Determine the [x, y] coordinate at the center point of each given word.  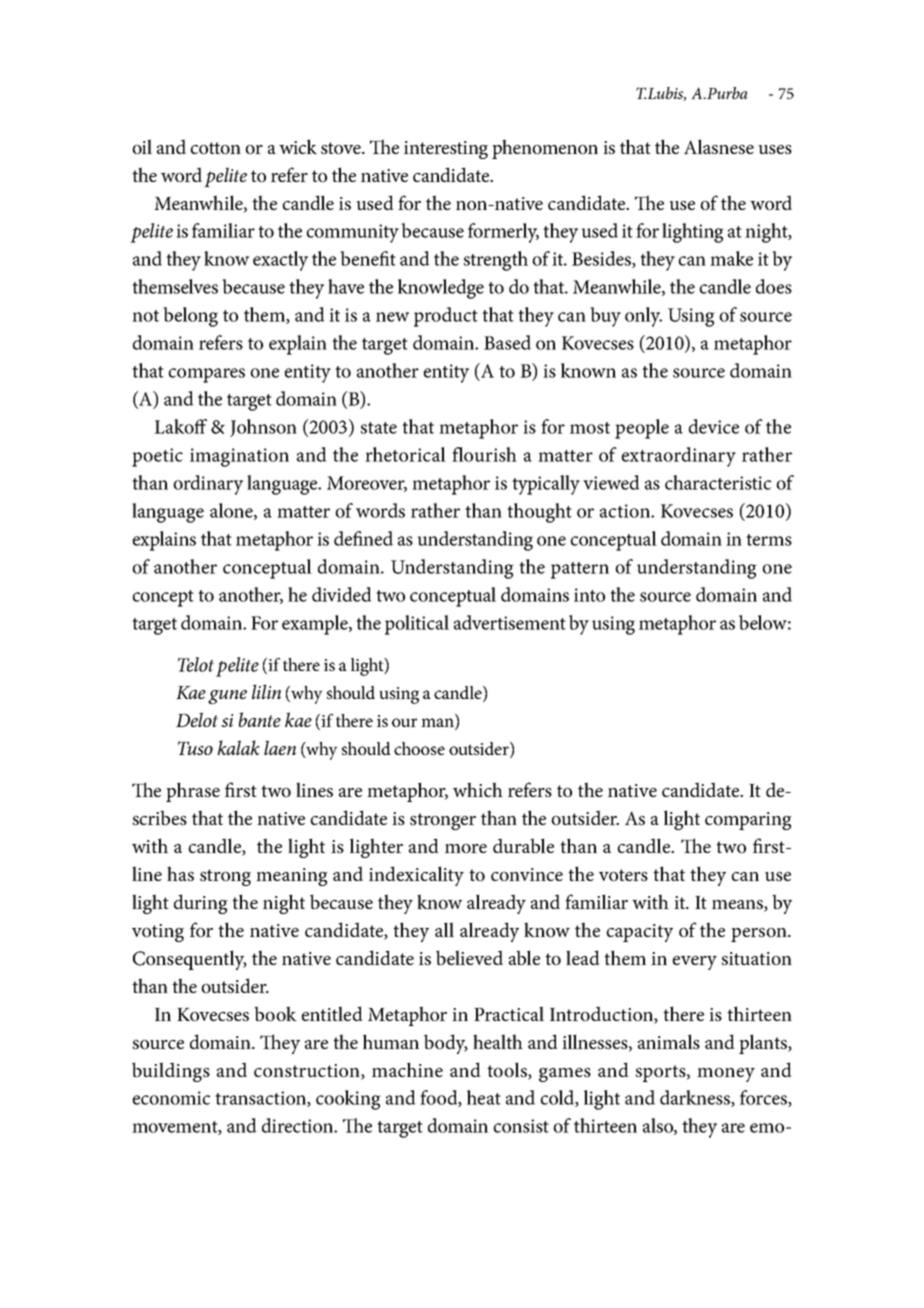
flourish [484, 454]
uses [775, 149]
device [714, 426]
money [726, 1075]
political [417, 625]
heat [484, 1097]
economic [171, 1098]
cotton [215, 148]
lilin [266, 691]
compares [206, 375]
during [201, 904]
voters [623, 875]
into [589, 595]
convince [527, 874]
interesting [446, 150]
